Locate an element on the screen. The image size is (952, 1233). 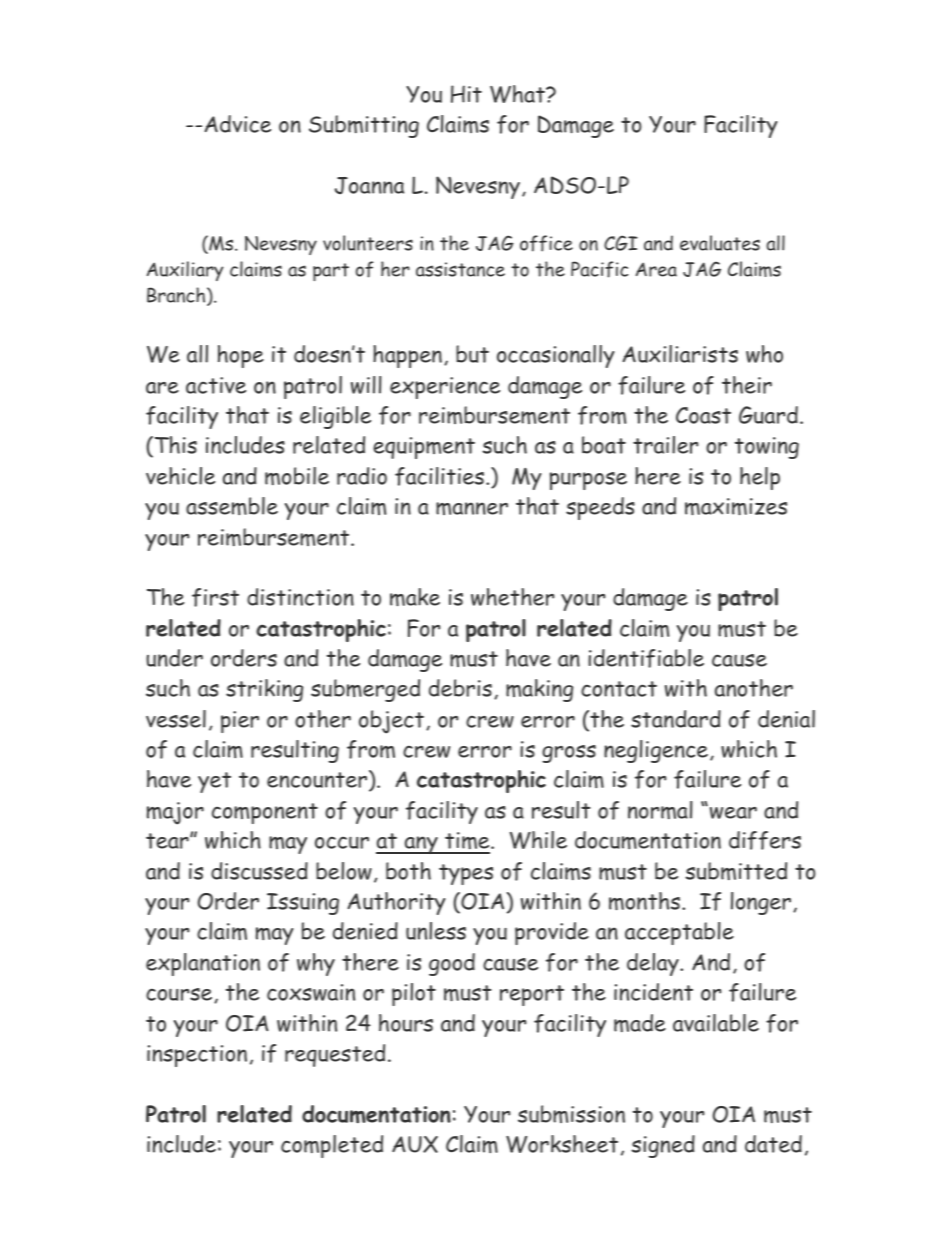
Coast is located at coordinates (703, 415).
